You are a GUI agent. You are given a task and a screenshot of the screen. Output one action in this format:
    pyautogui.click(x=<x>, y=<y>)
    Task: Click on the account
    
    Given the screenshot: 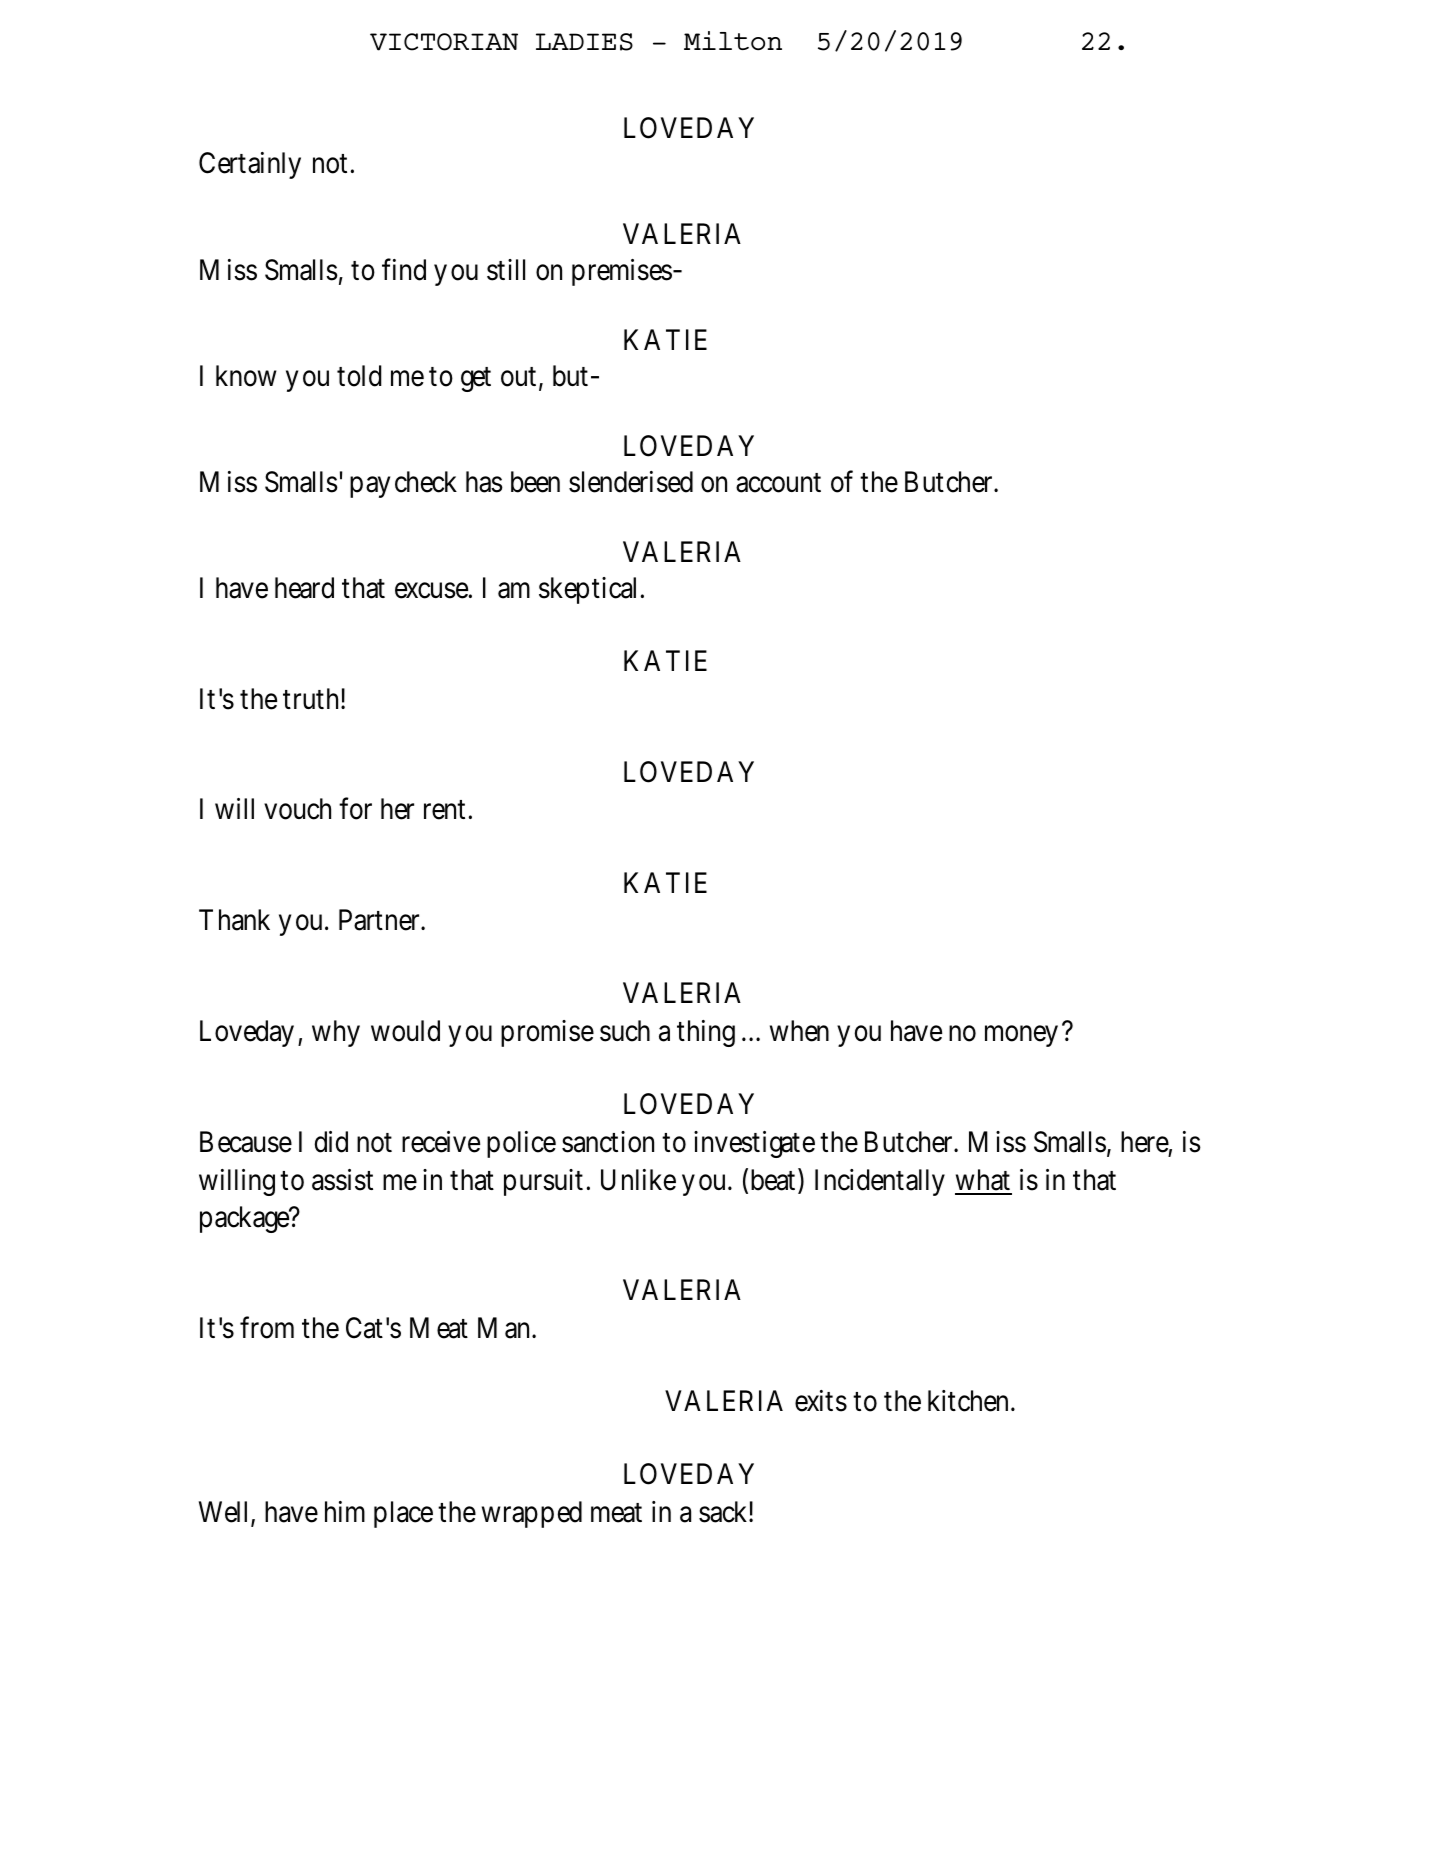 What is the action you would take?
    pyautogui.click(x=778, y=483)
